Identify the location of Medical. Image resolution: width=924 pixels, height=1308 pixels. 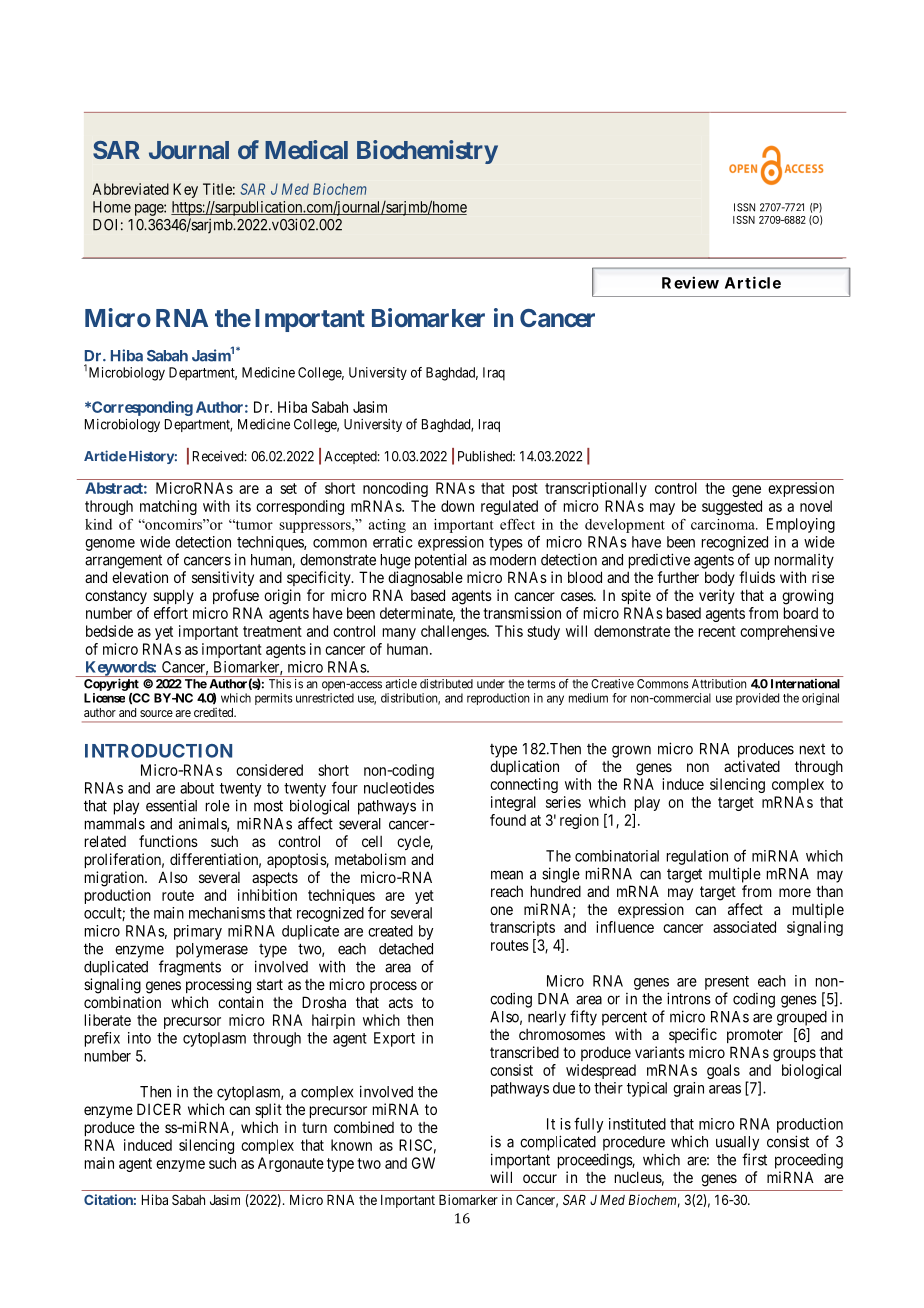
(306, 149).
